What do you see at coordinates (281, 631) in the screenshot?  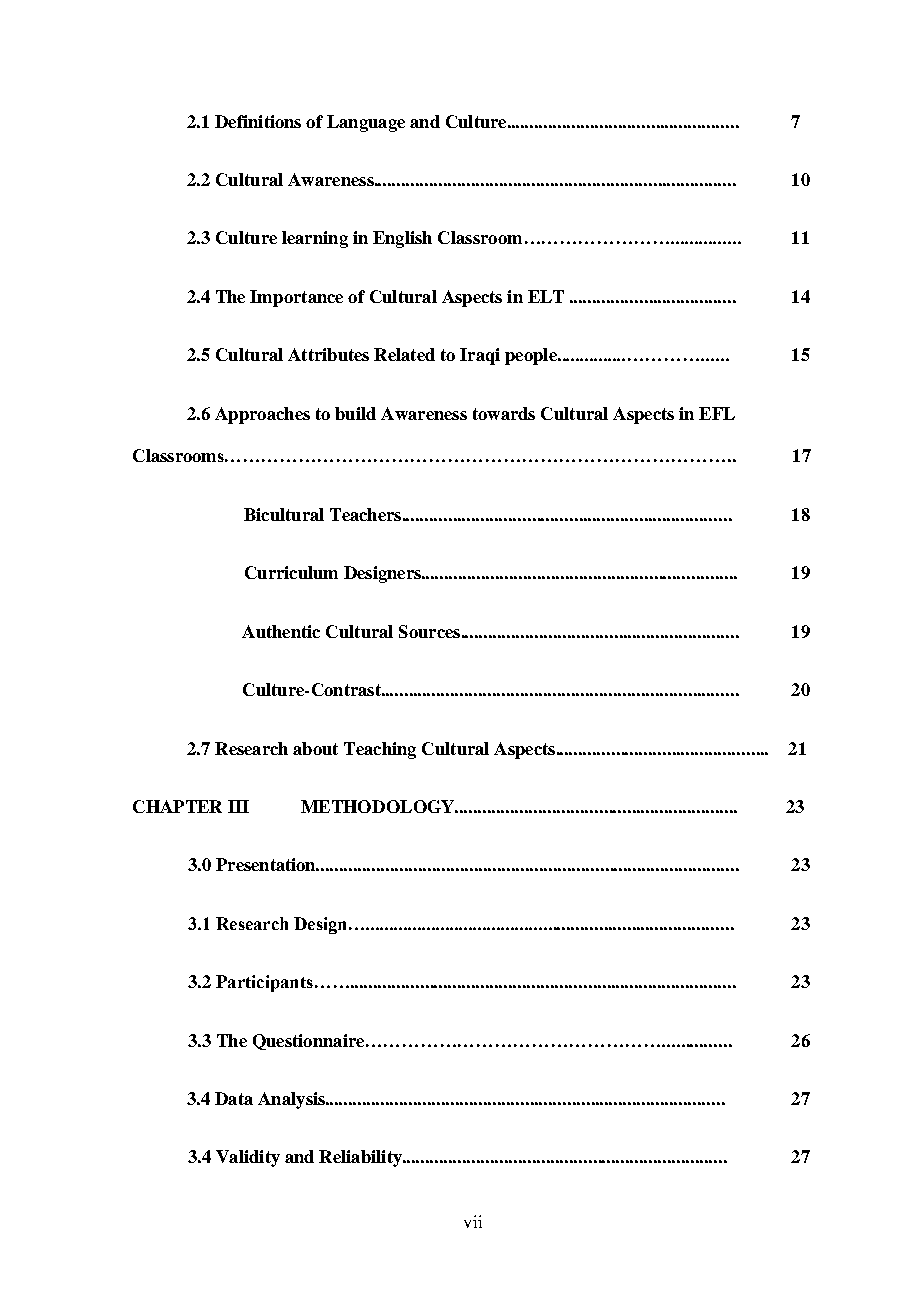 I see `Authentic` at bounding box center [281, 631].
